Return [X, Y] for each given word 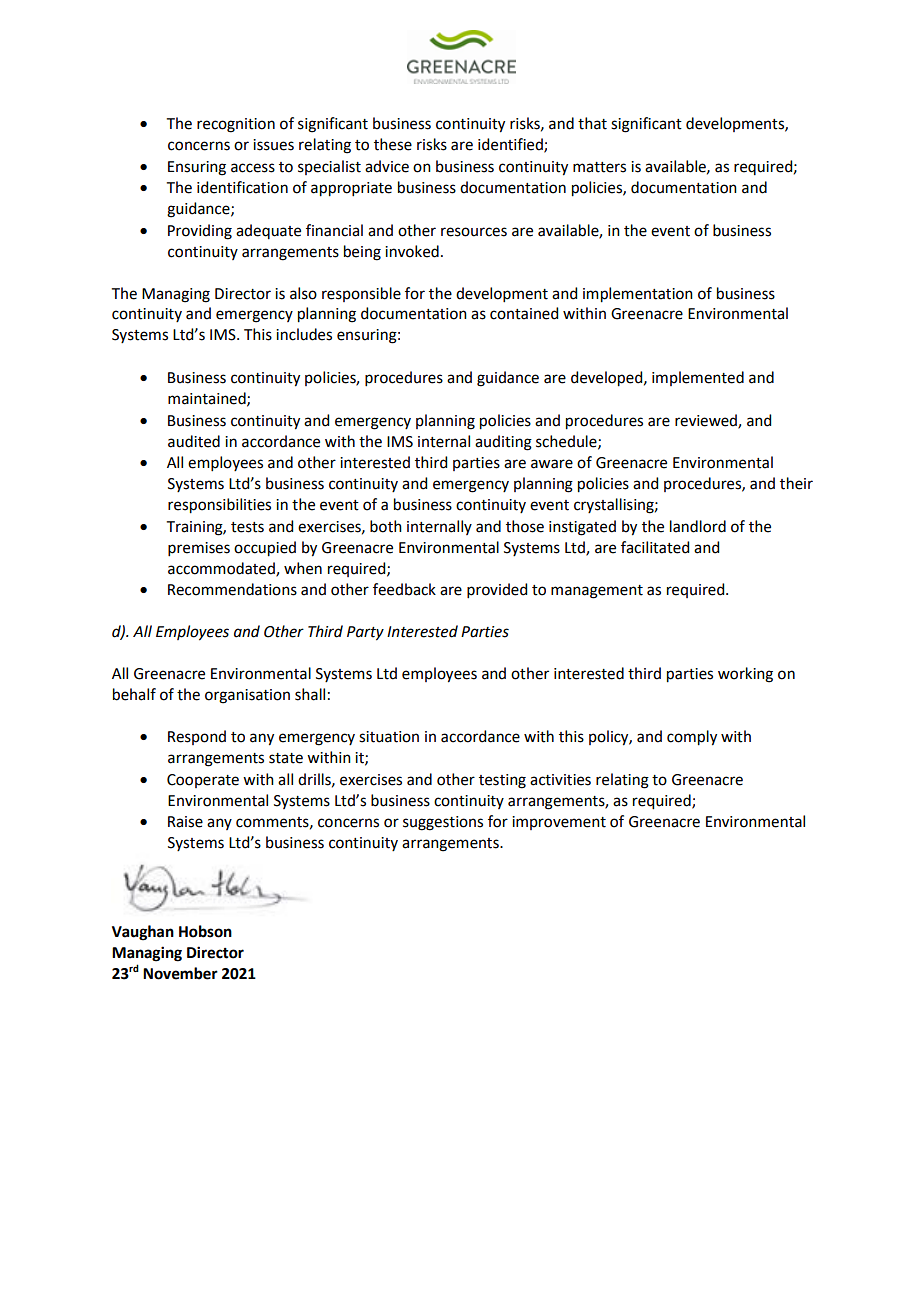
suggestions [443, 823]
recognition [236, 125]
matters [599, 167]
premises [199, 549]
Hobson [205, 931]
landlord [698, 526]
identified [511, 145]
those [525, 526]
